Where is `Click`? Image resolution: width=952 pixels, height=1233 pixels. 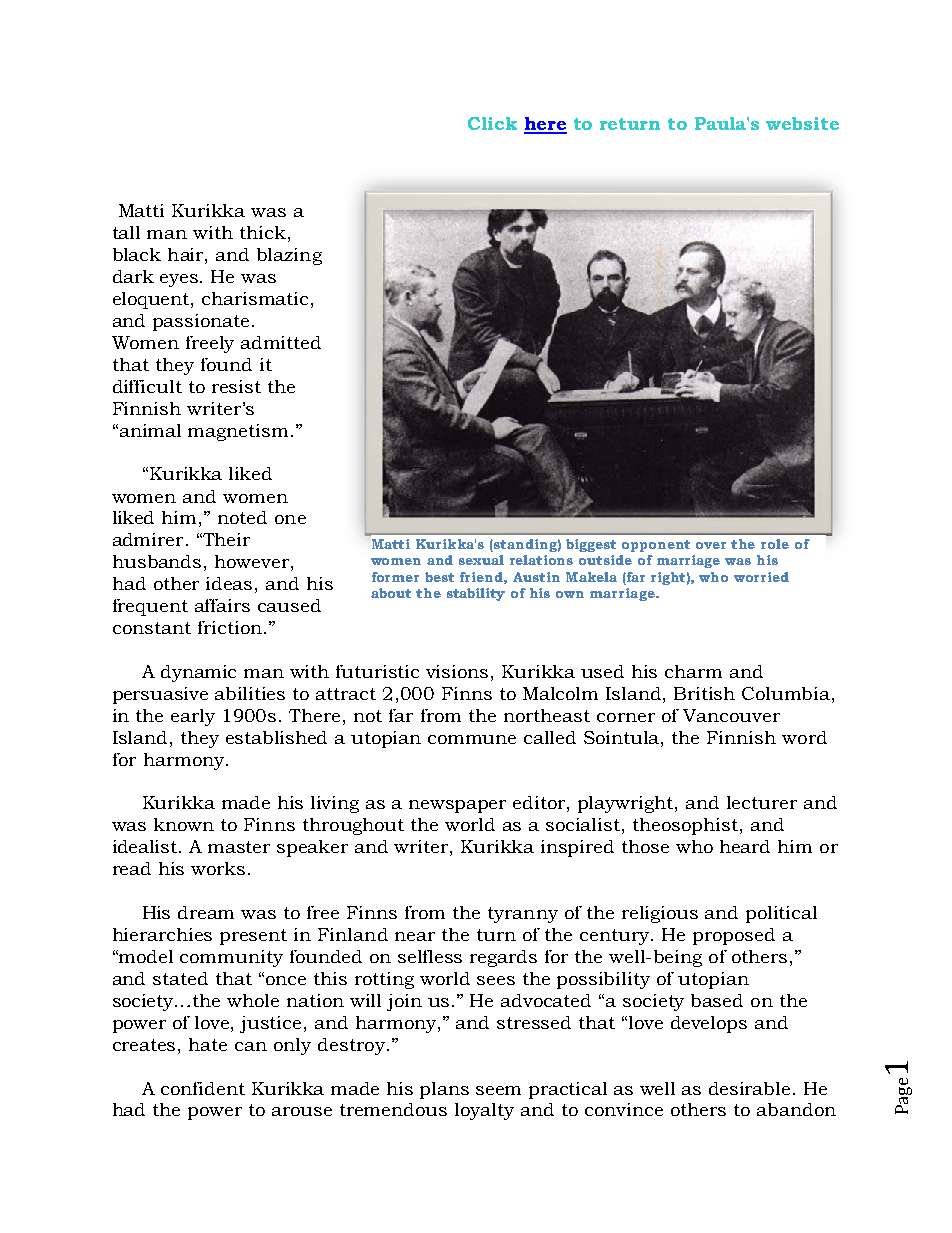
Click is located at coordinates (492, 123).
